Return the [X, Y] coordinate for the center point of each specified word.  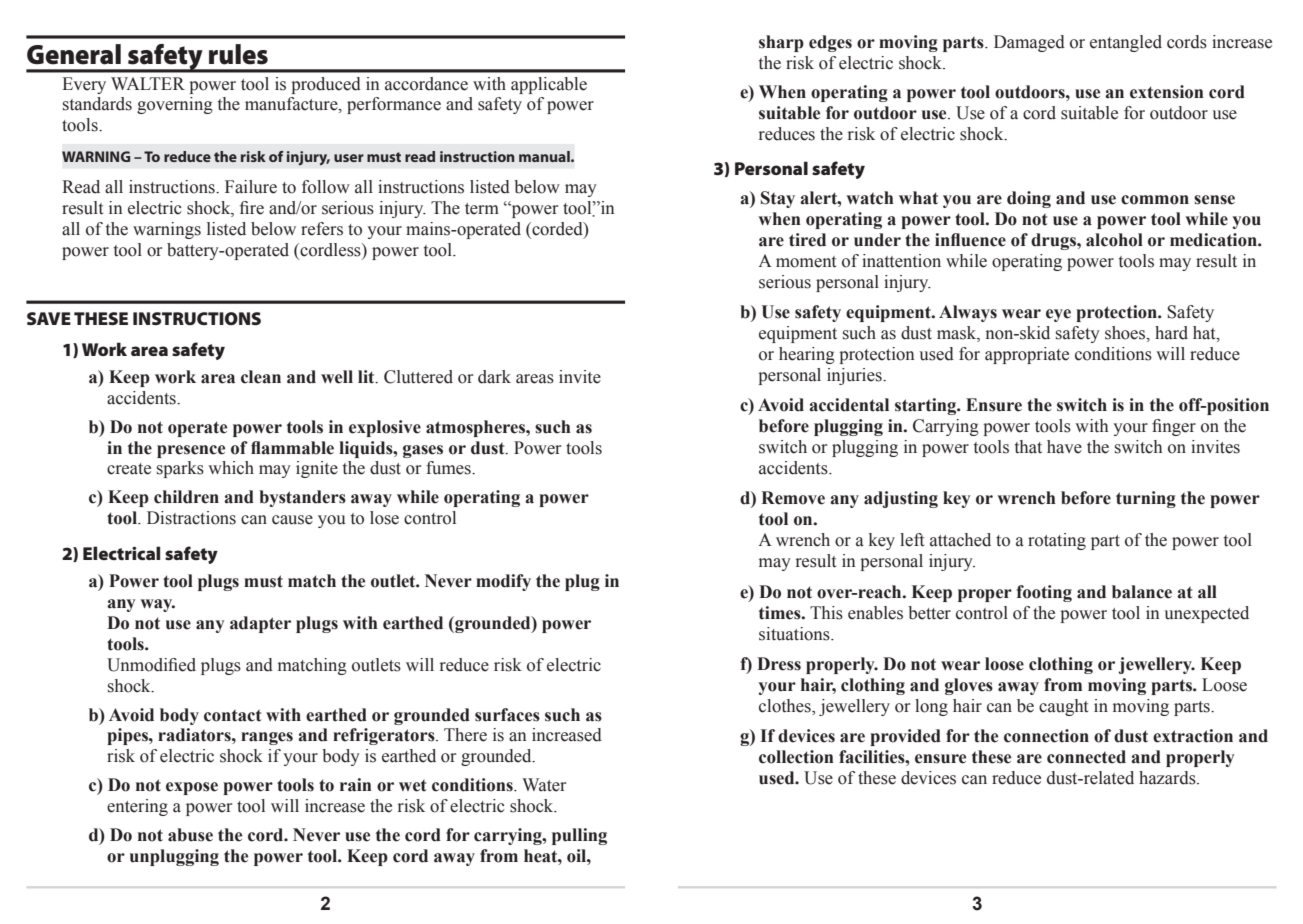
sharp [781, 43]
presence [191, 451]
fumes [449, 468]
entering [137, 807]
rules [238, 54]
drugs [1054, 241]
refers [322, 229]
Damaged [1029, 43]
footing [1044, 593]
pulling [579, 836]
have [1064, 447]
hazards [1168, 778]
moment [806, 262]
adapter [260, 624]
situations [795, 634]
